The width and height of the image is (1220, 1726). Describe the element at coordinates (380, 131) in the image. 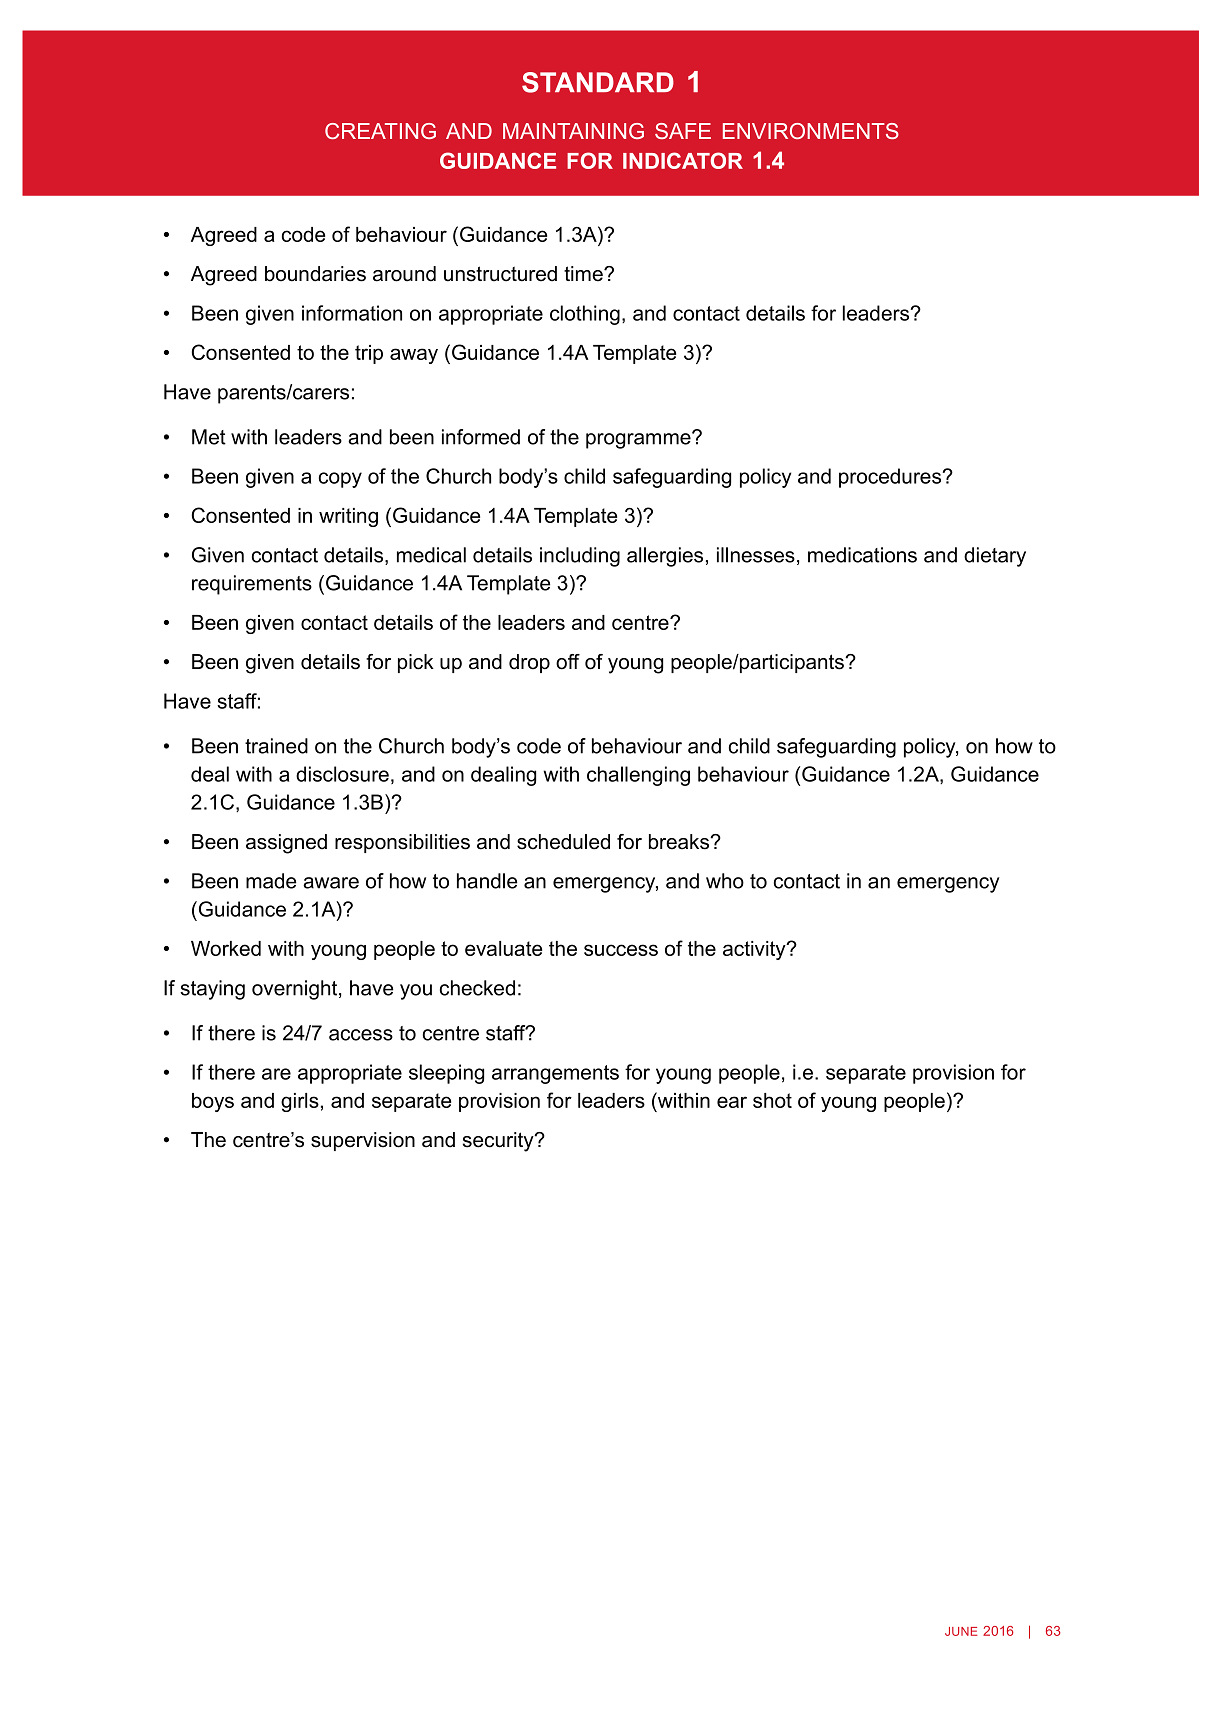

I see `creating` at that location.
